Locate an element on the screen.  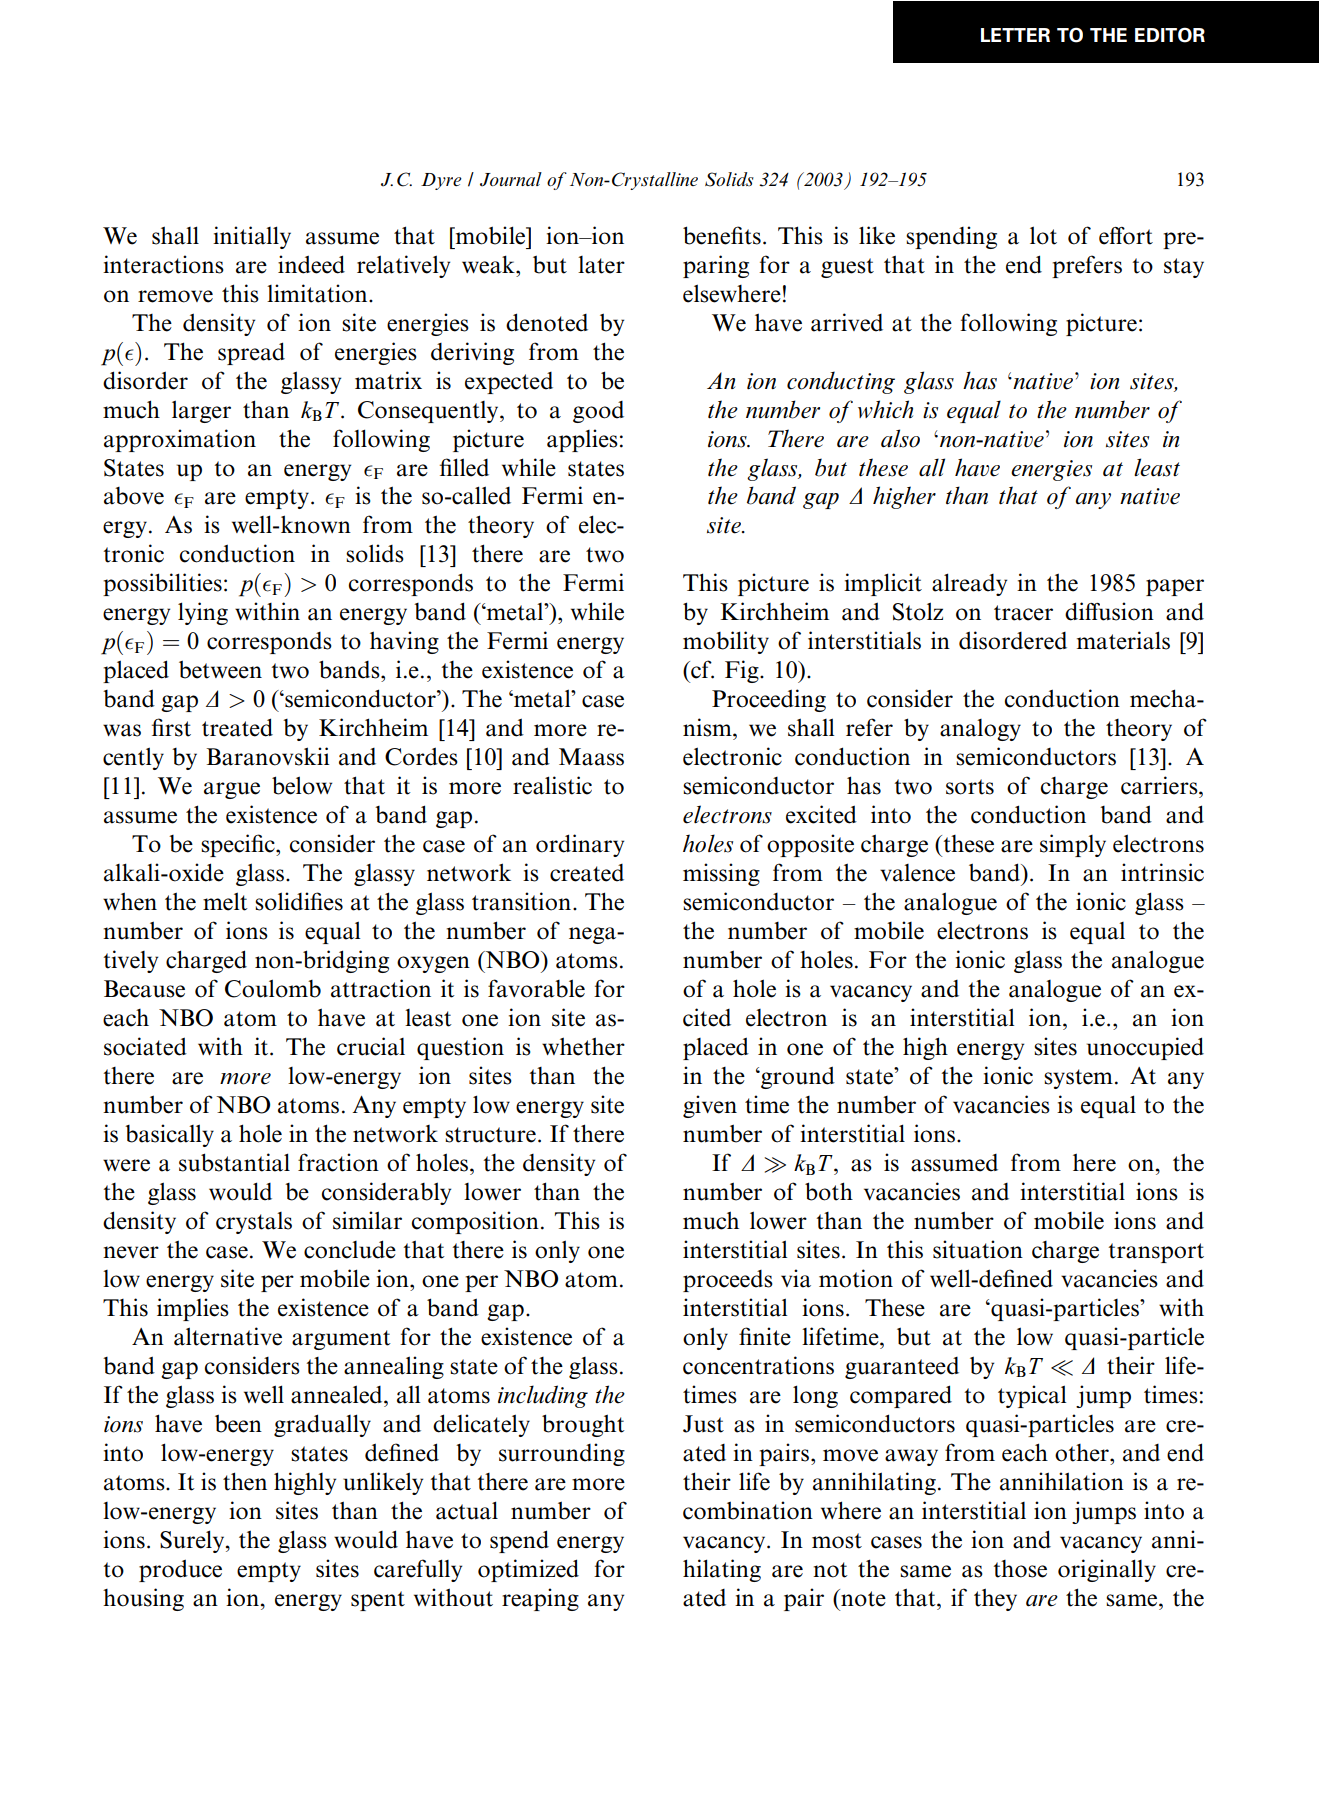
lying is located at coordinates (203, 613).
